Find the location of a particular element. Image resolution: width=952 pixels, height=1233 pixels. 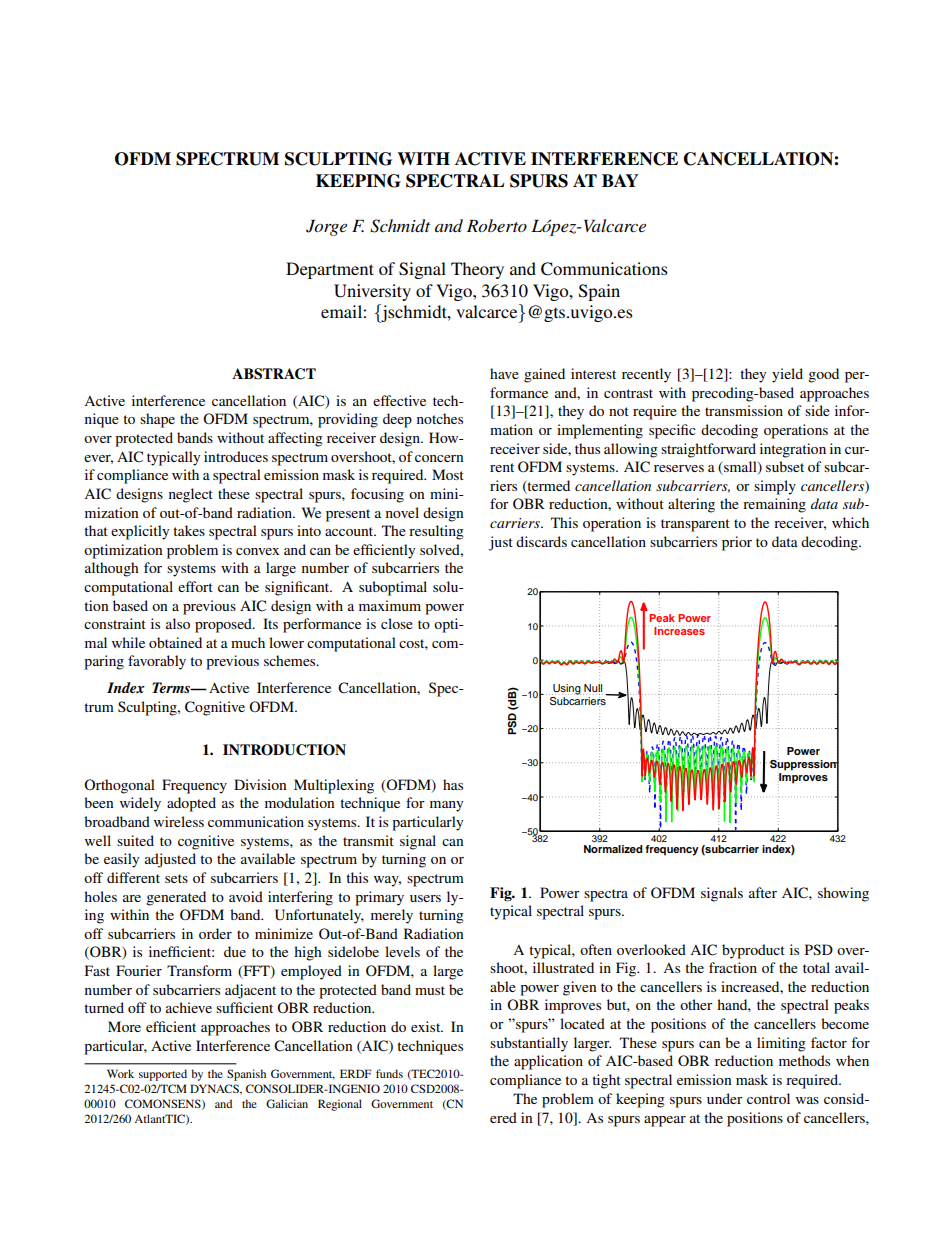

supported is located at coordinates (163, 1075).
